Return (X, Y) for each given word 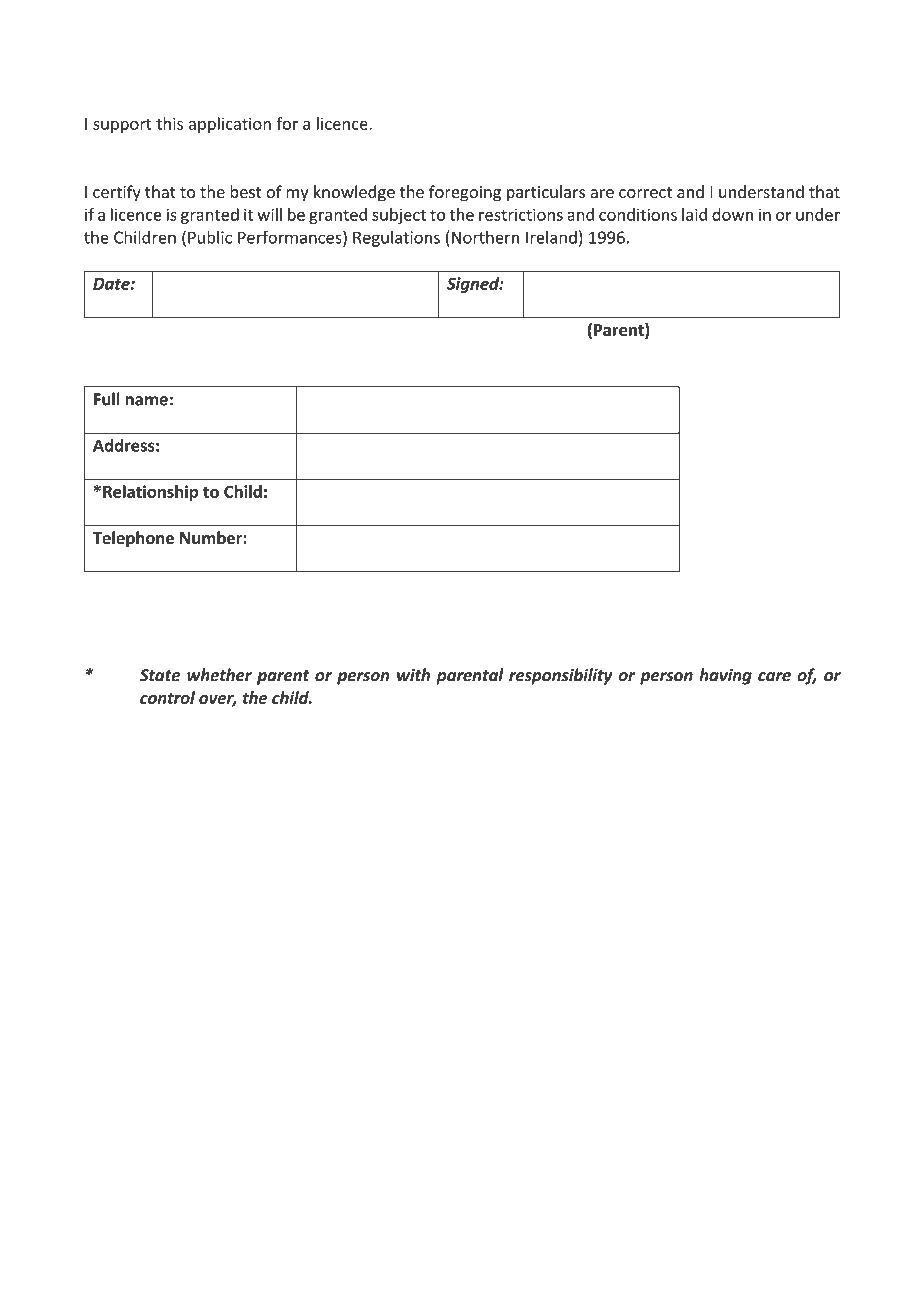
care (774, 677)
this (169, 123)
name (147, 401)
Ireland (551, 237)
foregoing (465, 193)
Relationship (150, 493)
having (725, 676)
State (160, 675)
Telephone (133, 539)
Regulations (396, 239)
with (413, 675)
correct (645, 192)
